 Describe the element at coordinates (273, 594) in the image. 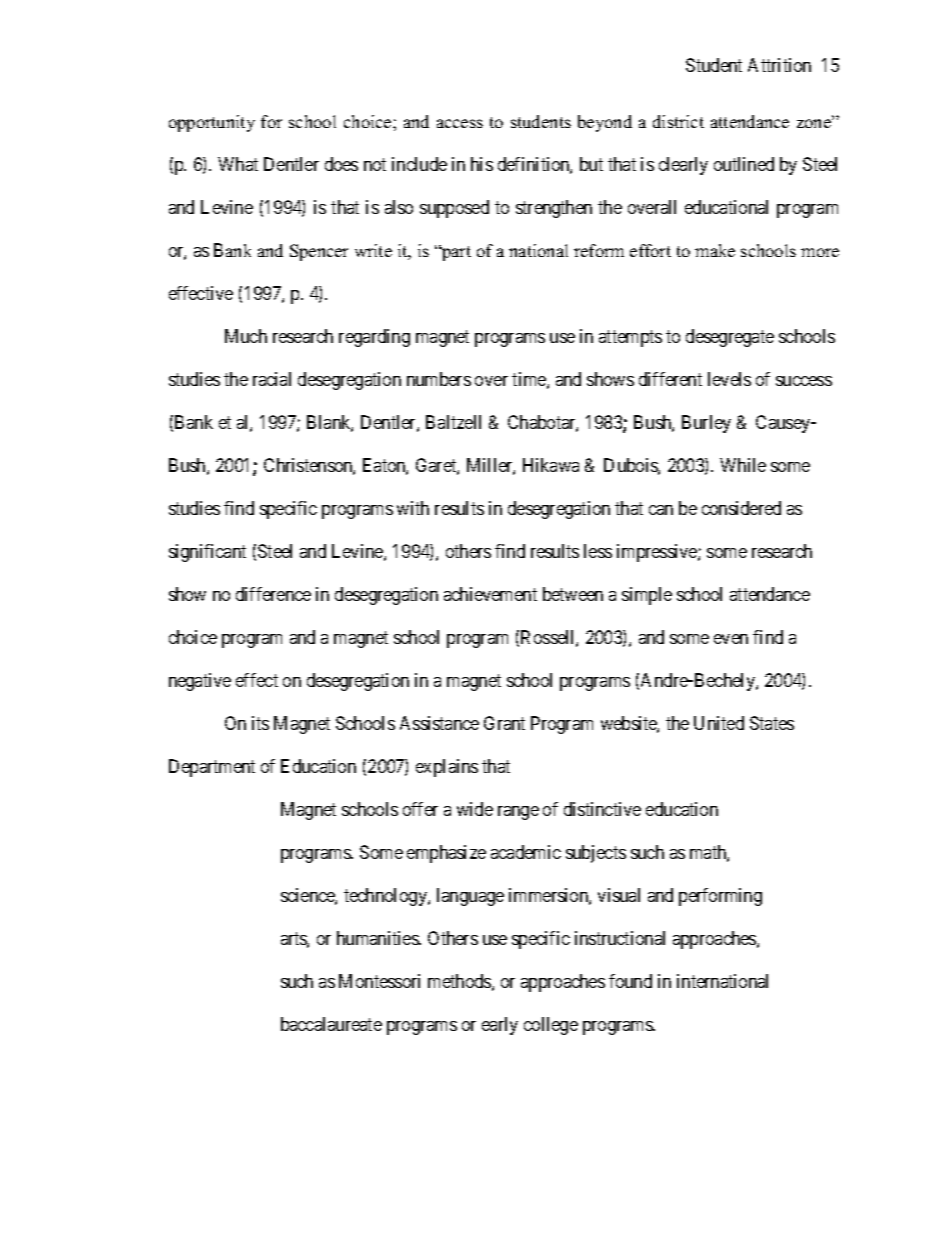

I see `difference` at that location.
